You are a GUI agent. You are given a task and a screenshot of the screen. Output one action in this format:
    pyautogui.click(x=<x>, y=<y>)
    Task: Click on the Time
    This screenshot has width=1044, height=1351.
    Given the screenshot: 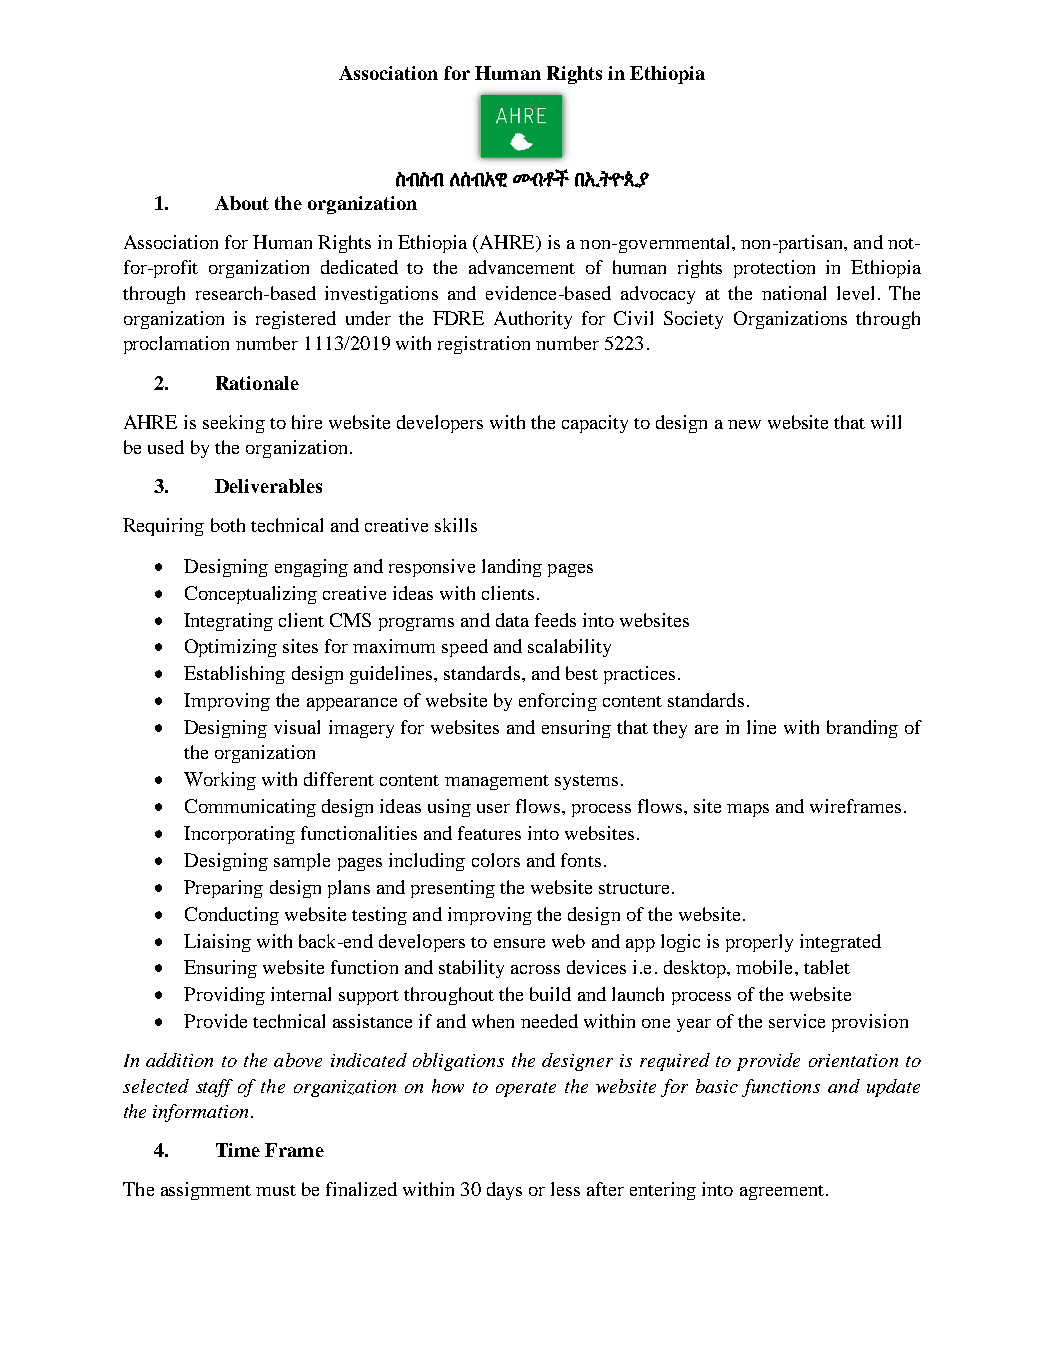 What is the action you would take?
    pyautogui.click(x=238, y=1150)
